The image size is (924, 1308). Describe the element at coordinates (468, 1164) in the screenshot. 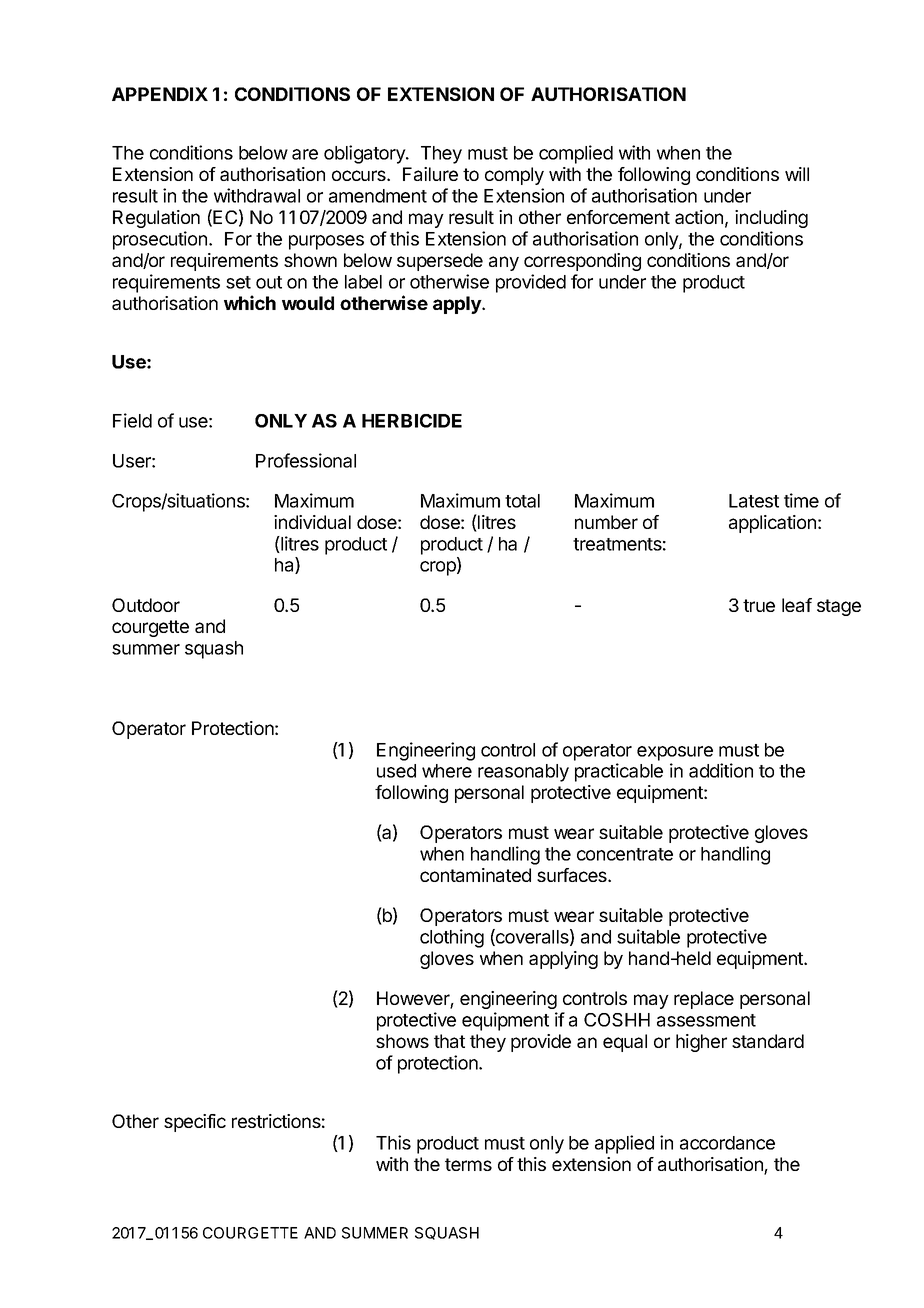

I see `terms` at that location.
